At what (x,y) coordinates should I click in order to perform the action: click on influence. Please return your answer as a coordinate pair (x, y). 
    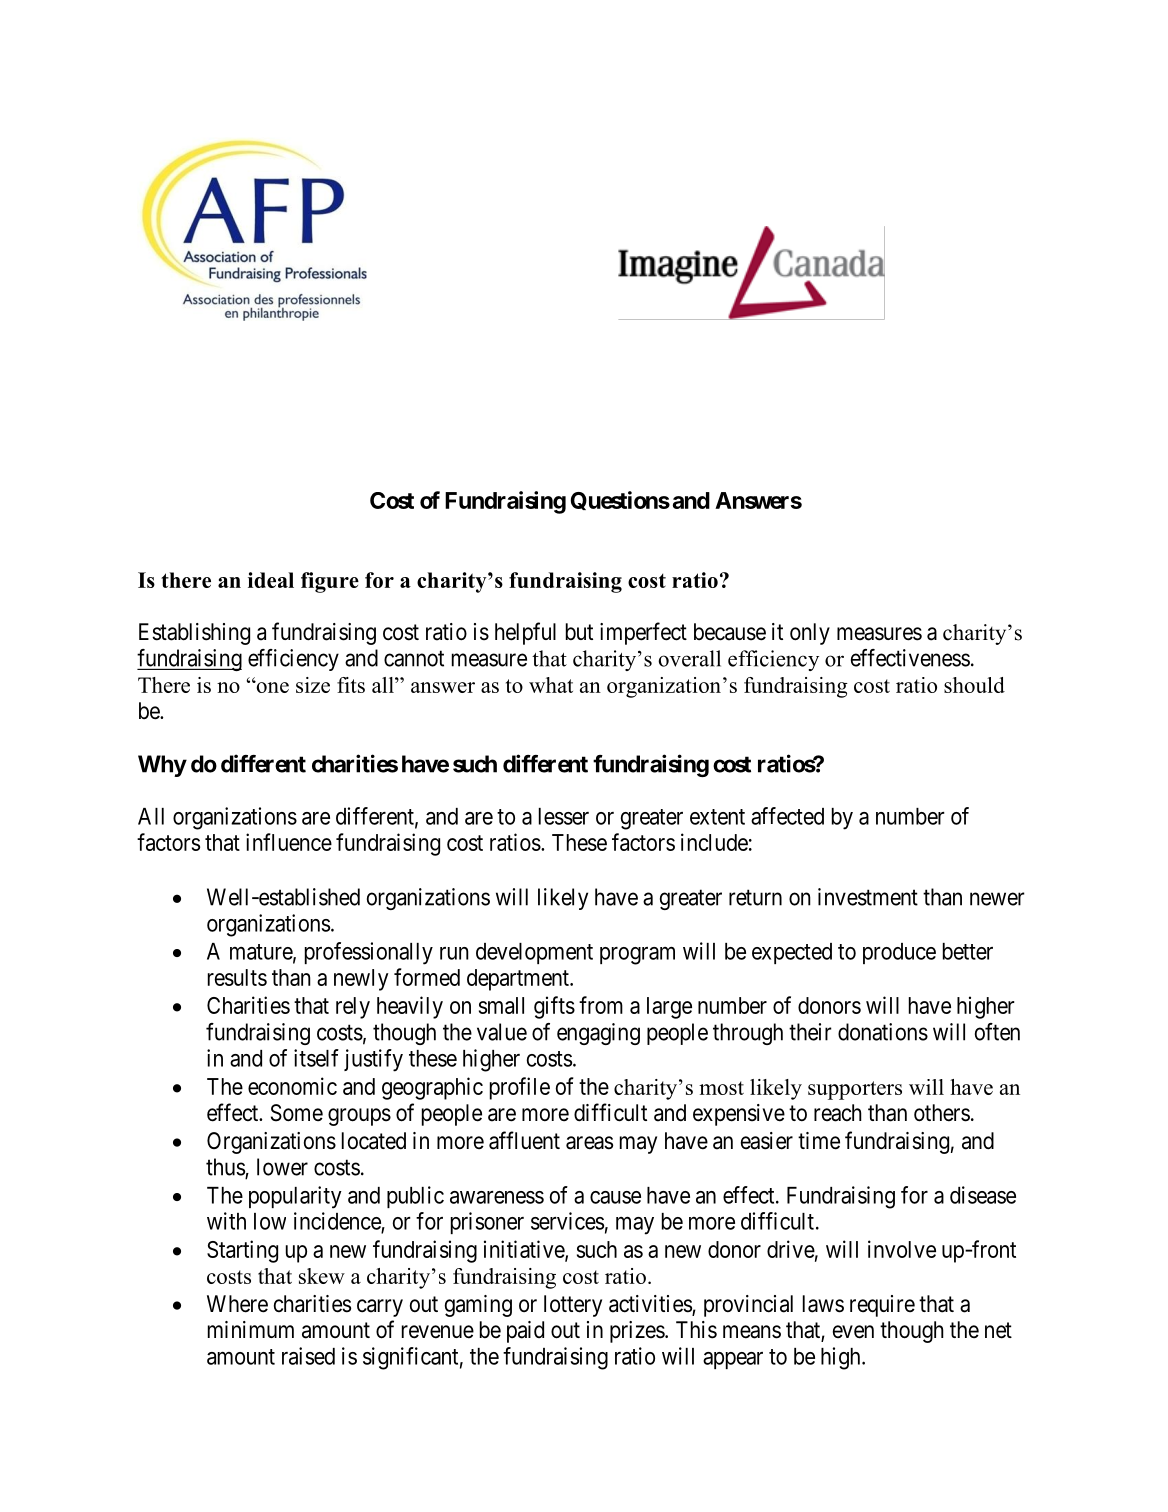
    Looking at the image, I should click on (289, 842).
